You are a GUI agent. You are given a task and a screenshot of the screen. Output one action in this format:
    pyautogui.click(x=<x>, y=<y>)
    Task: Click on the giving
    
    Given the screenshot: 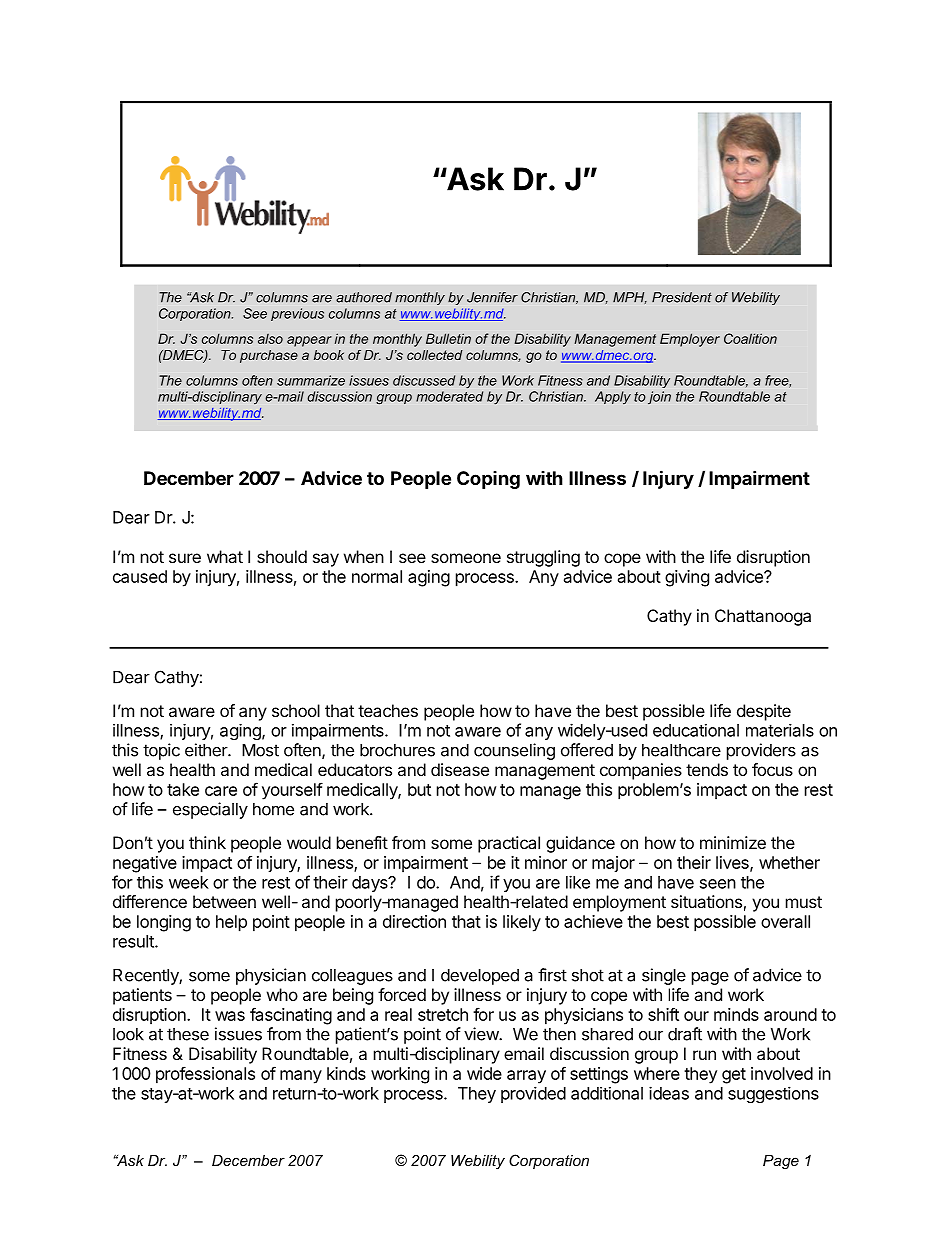 What is the action you would take?
    pyautogui.click(x=687, y=578)
